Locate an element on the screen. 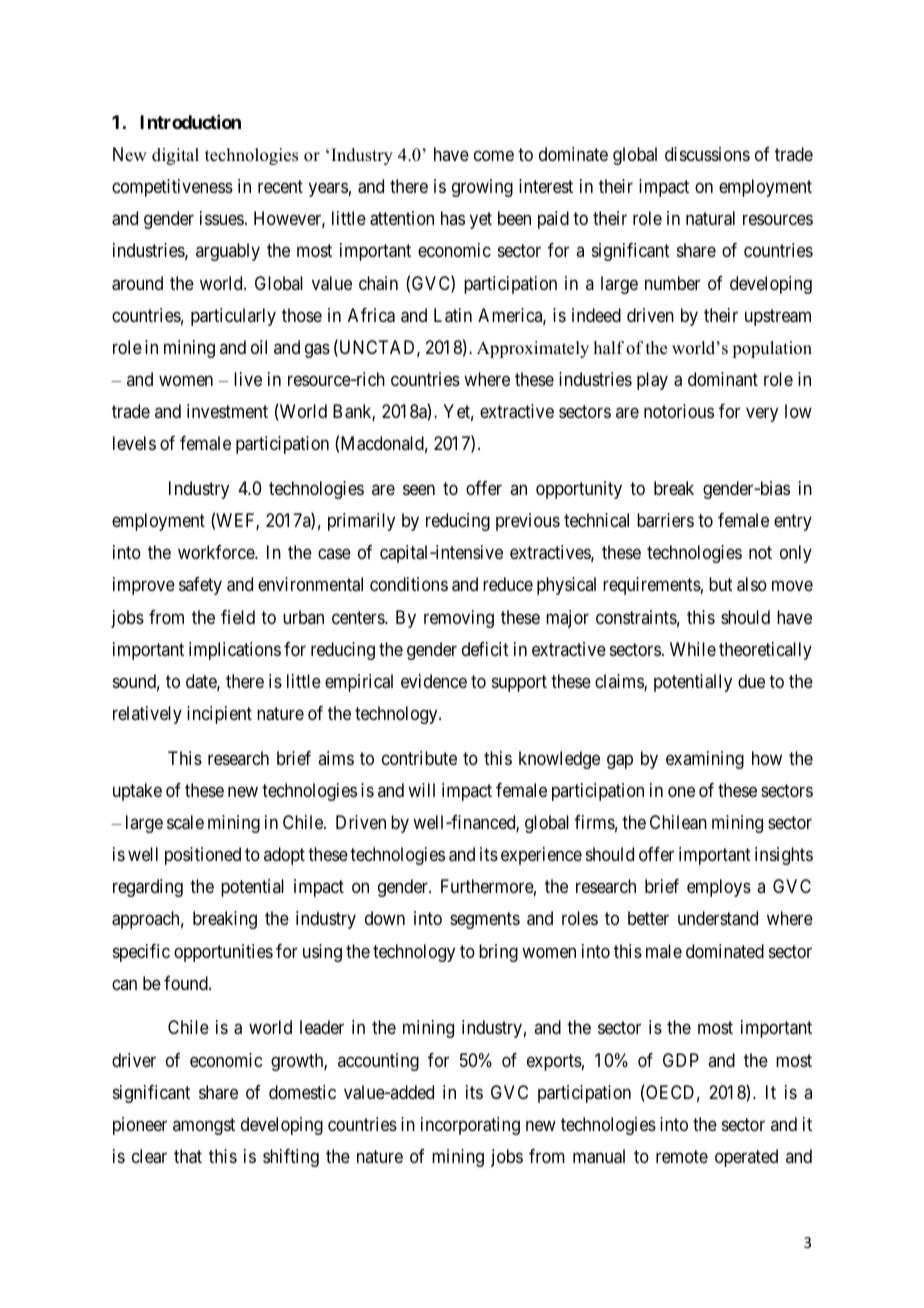 The width and height of the screenshot is (924, 1308). deficit is located at coordinates (485, 649).
